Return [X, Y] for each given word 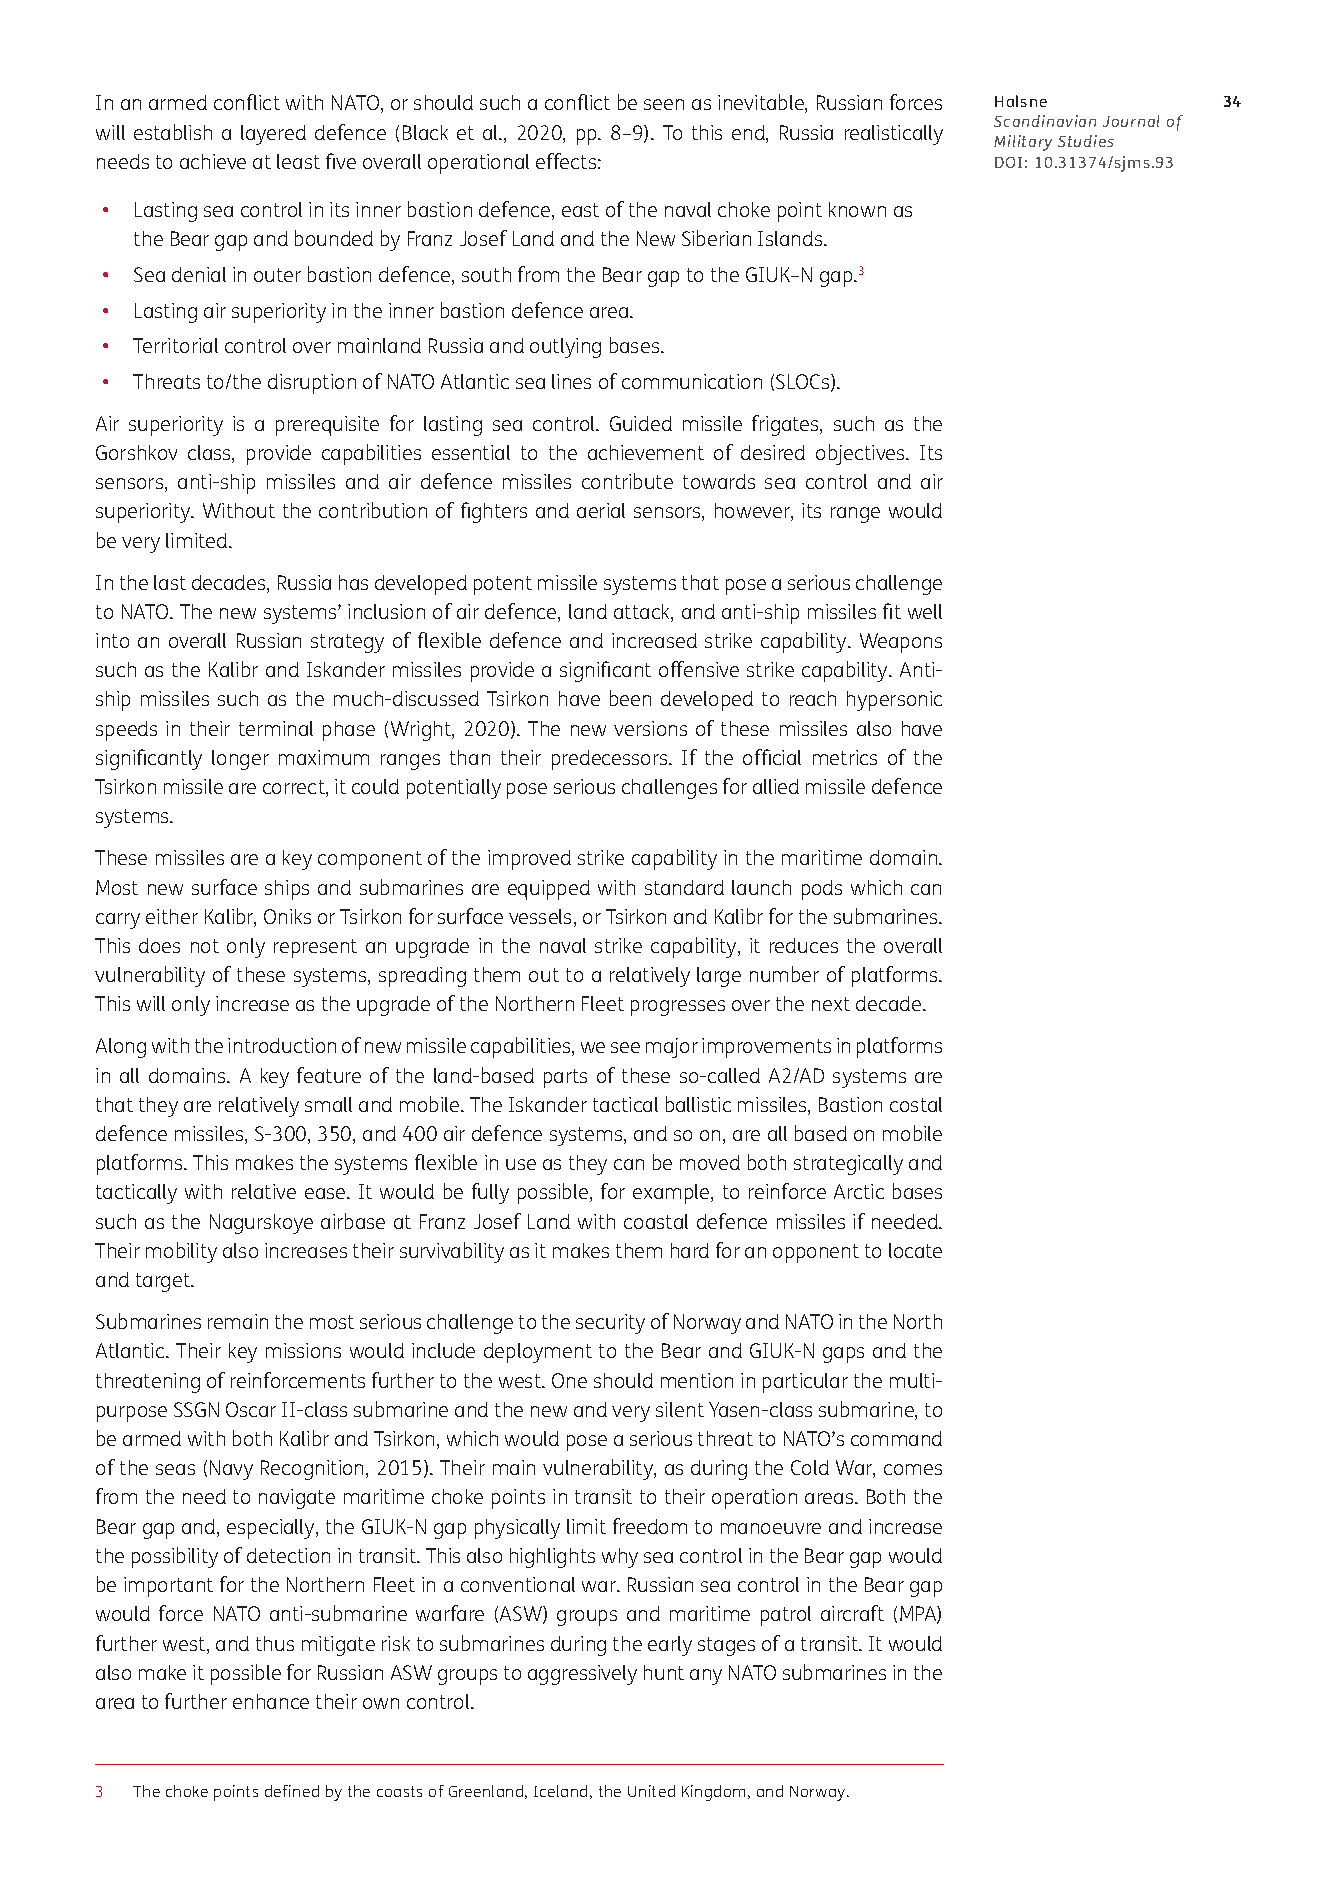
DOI [1008, 162]
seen [664, 104]
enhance [271, 1701]
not [205, 946]
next [831, 1004]
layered [273, 135]
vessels [542, 918]
